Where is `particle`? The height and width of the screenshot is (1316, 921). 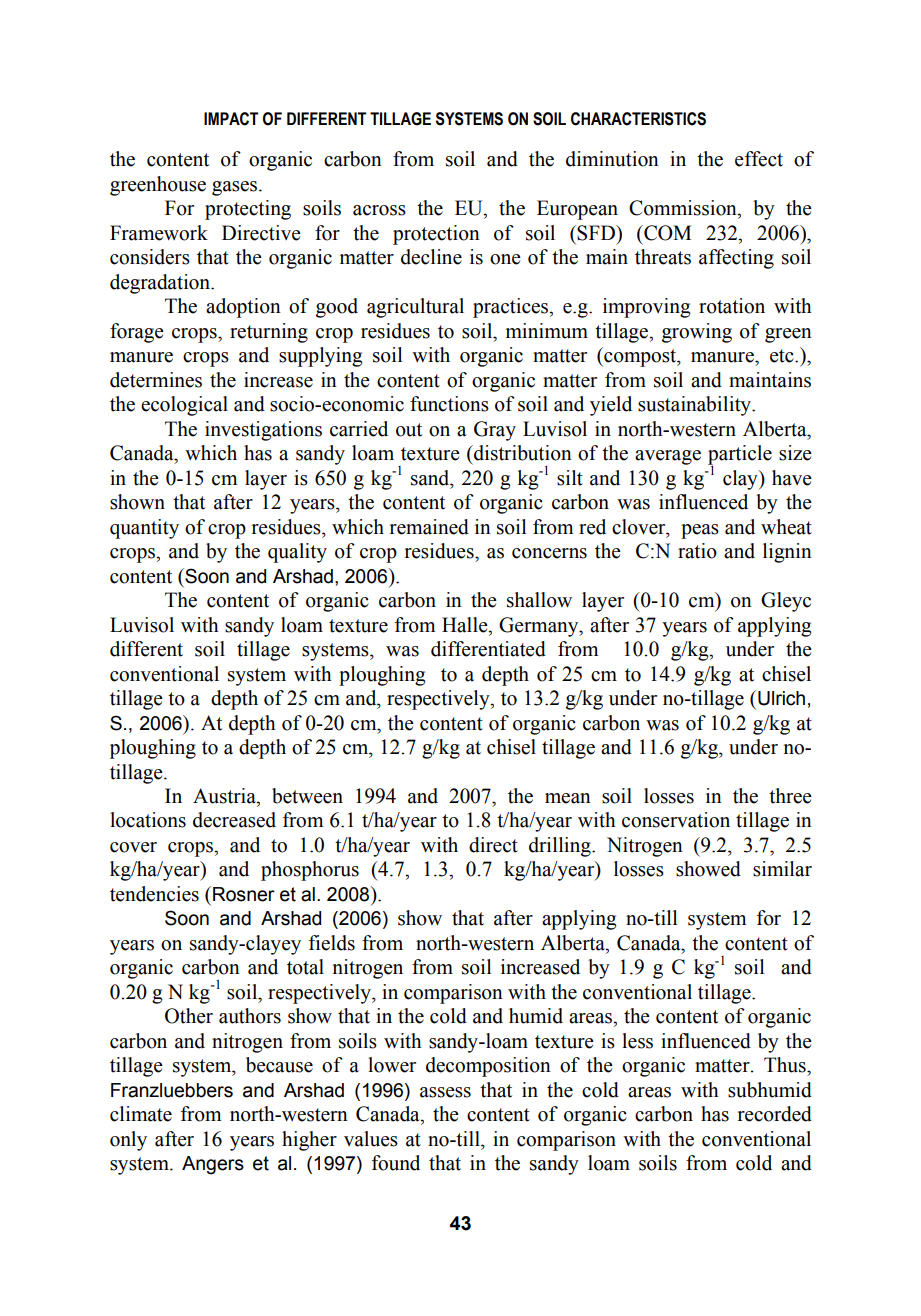 particle is located at coordinates (740, 456).
